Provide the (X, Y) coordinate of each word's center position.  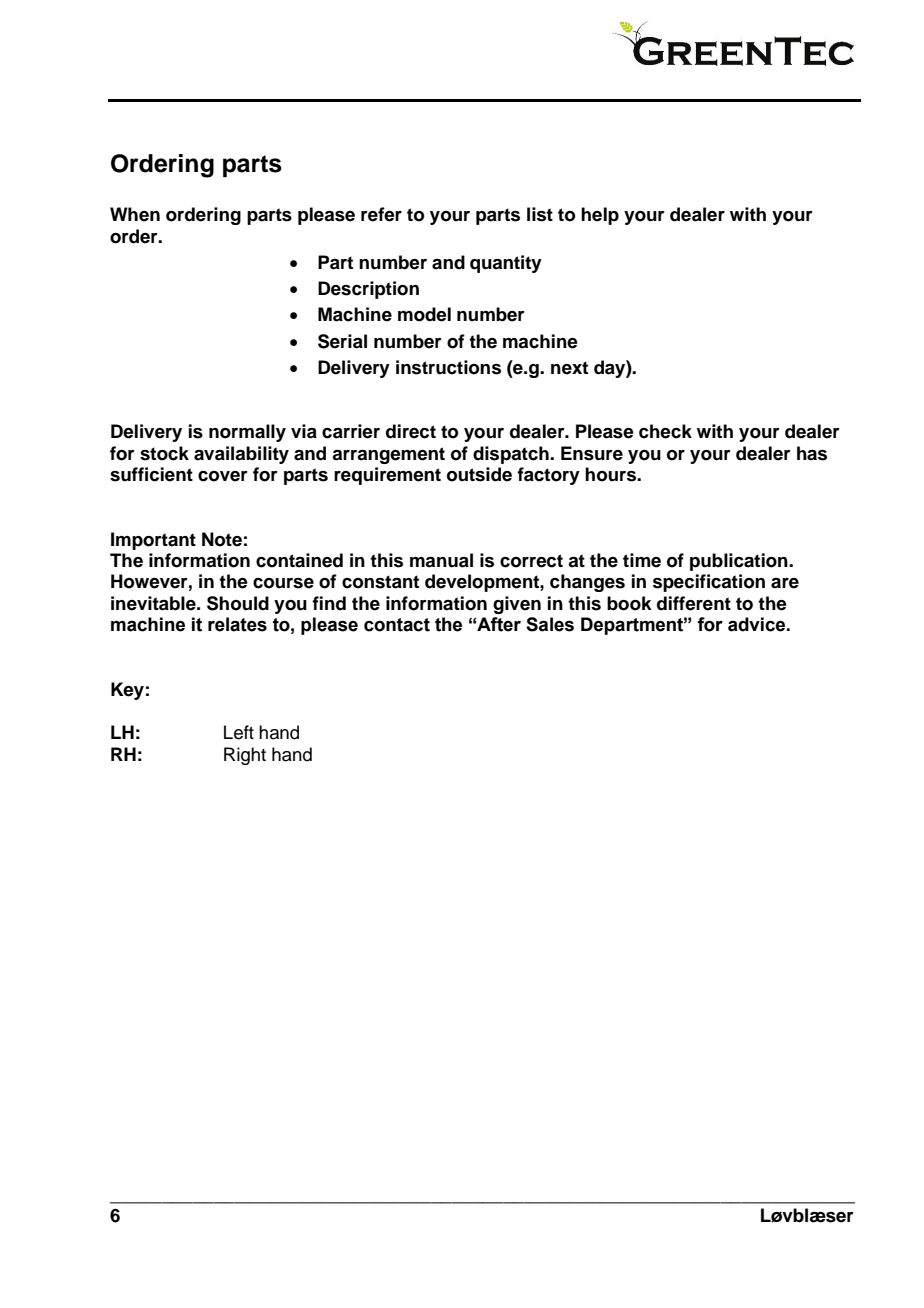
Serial (342, 341)
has (812, 453)
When (135, 214)
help (600, 216)
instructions (448, 367)
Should (238, 603)
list (540, 214)
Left (239, 732)
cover (223, 476)
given (517, 605)
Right (245, 756)
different (694, 603)
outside (479, 474)
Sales (550, 624)
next (569, 368)
